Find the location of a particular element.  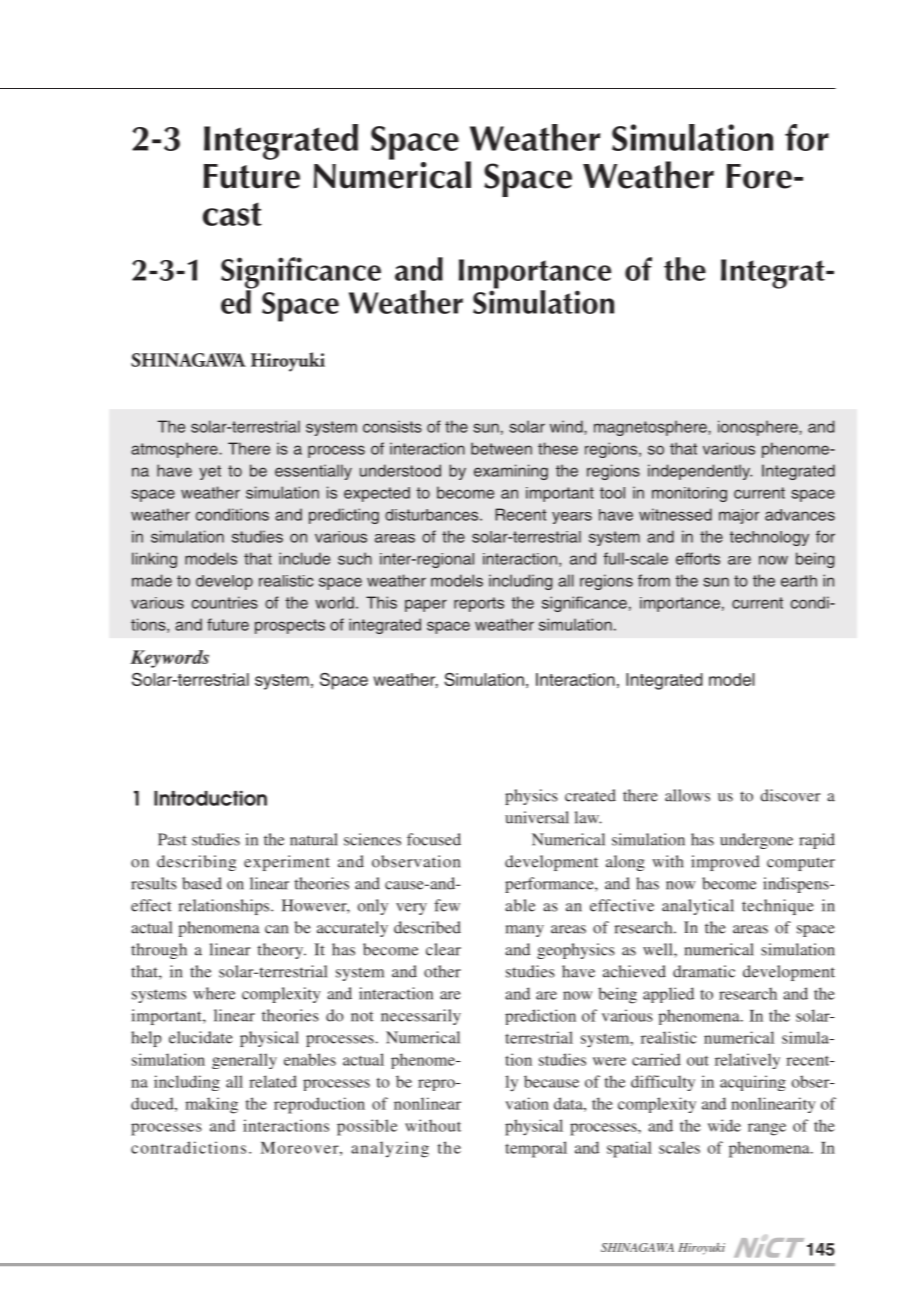

yet is located at coordinates (210, 472).
